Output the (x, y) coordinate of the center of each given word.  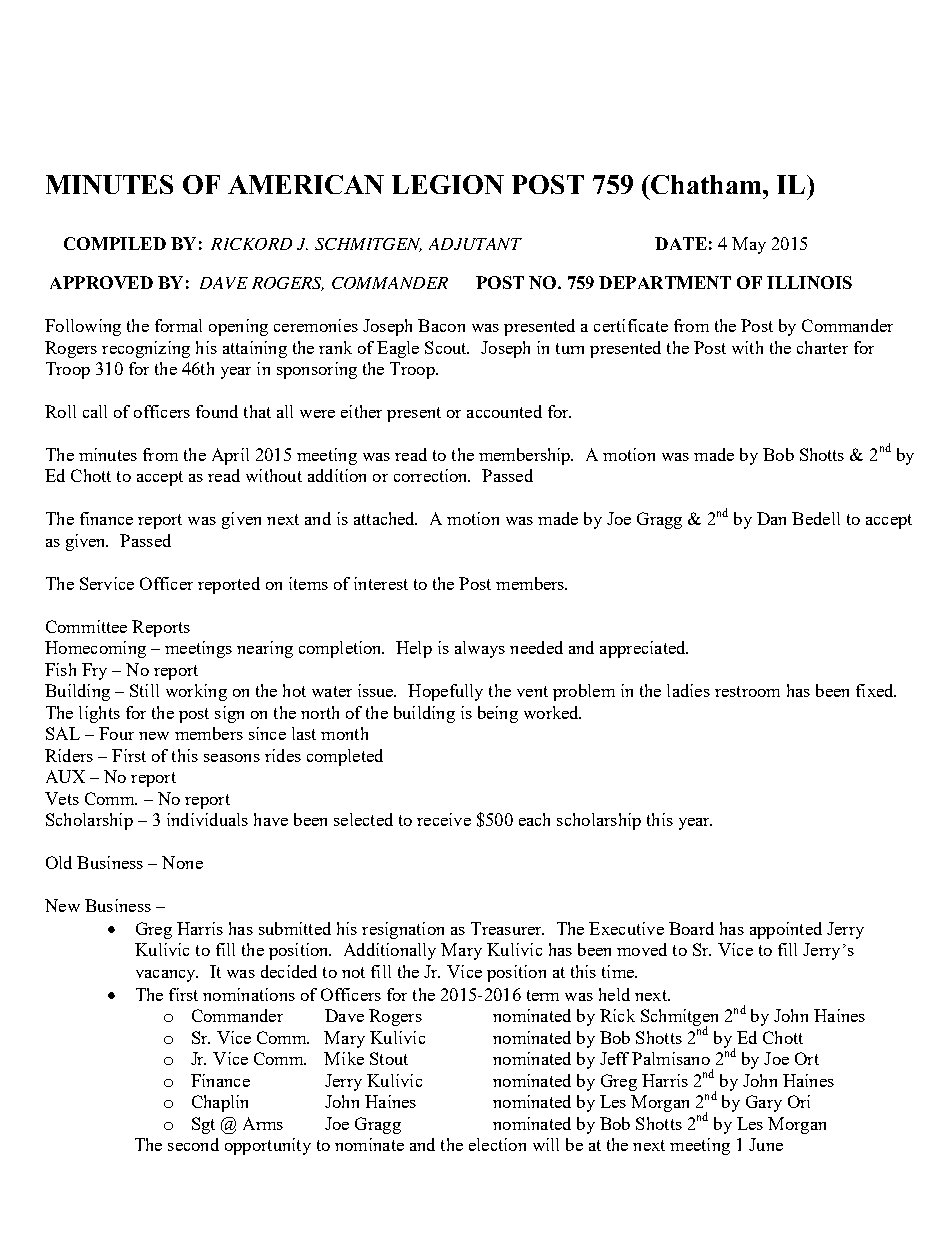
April (230, 456)
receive (444, 819)
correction (432, 475)
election (497, 1144)
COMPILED (115, 243)
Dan (771, 518)
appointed (786, 930)
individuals (207, 819)
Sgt (203, 1125)
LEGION (448, 184)
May (749, 245)
